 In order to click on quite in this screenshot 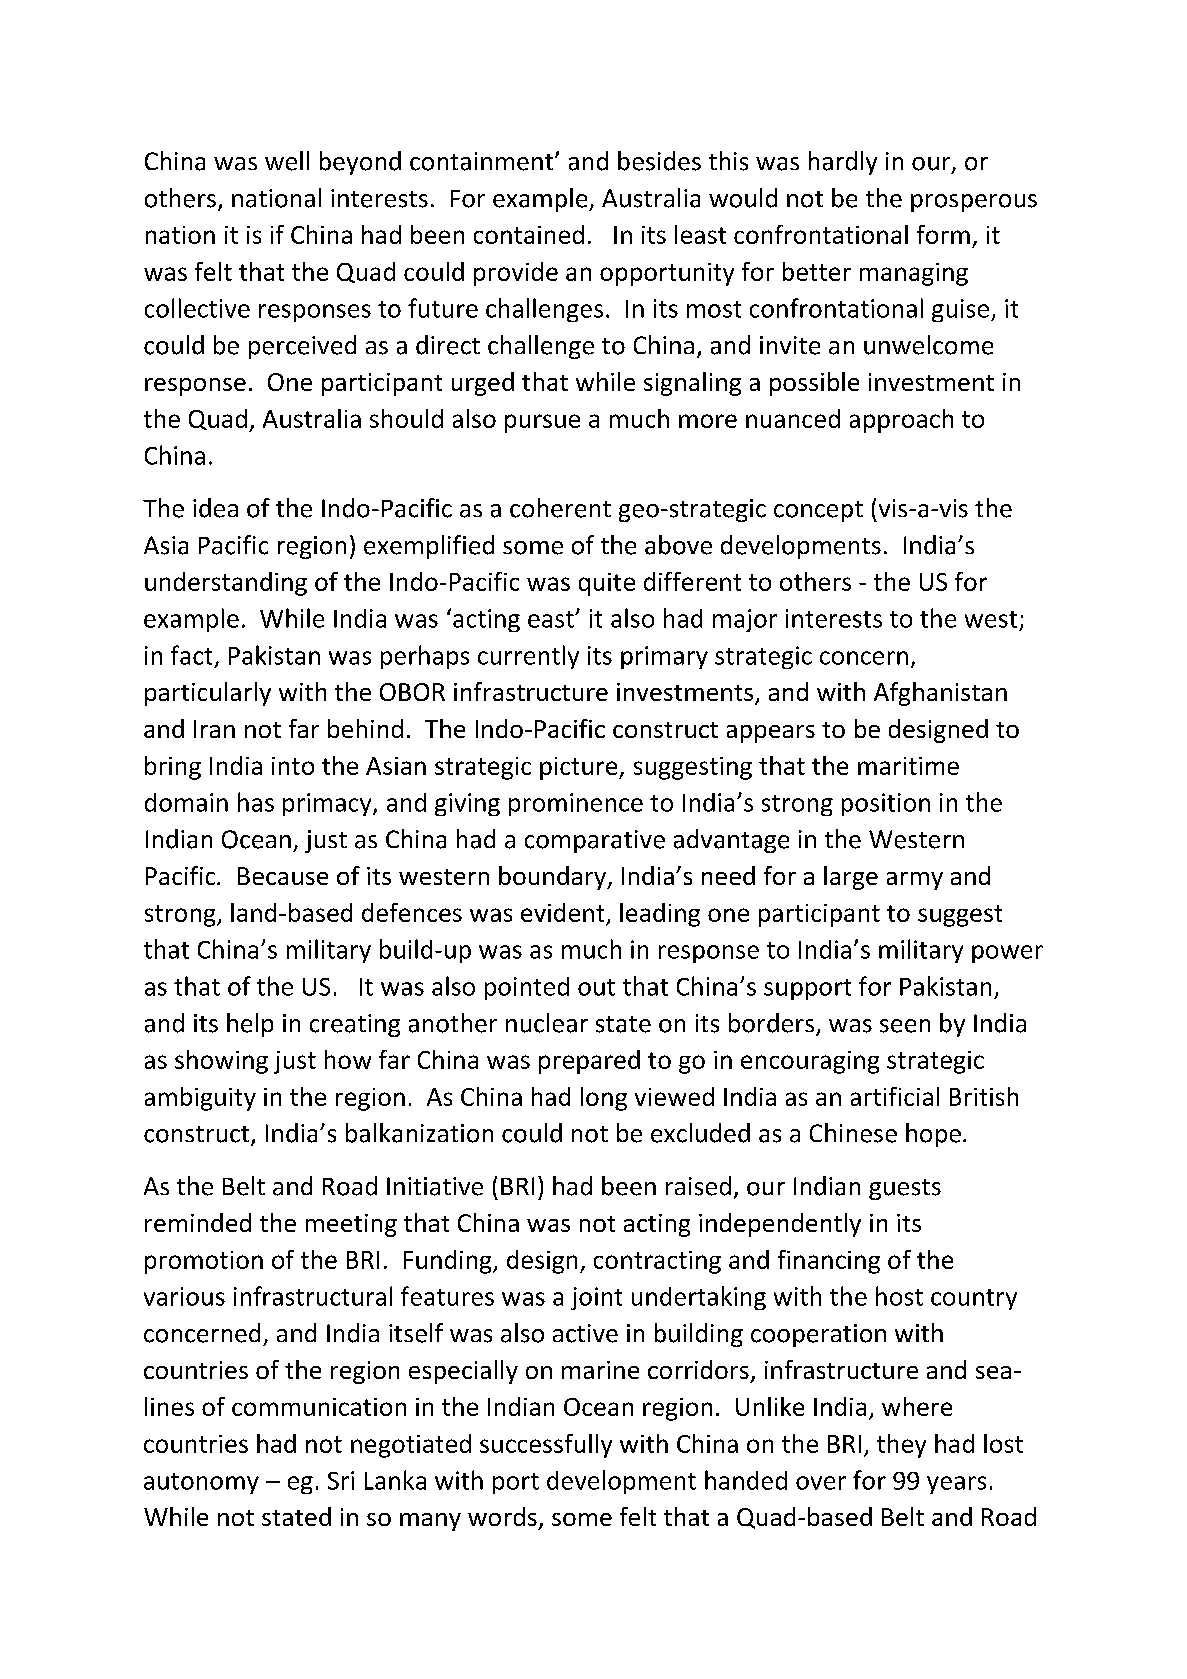, I will do `click(607, 584)`.
